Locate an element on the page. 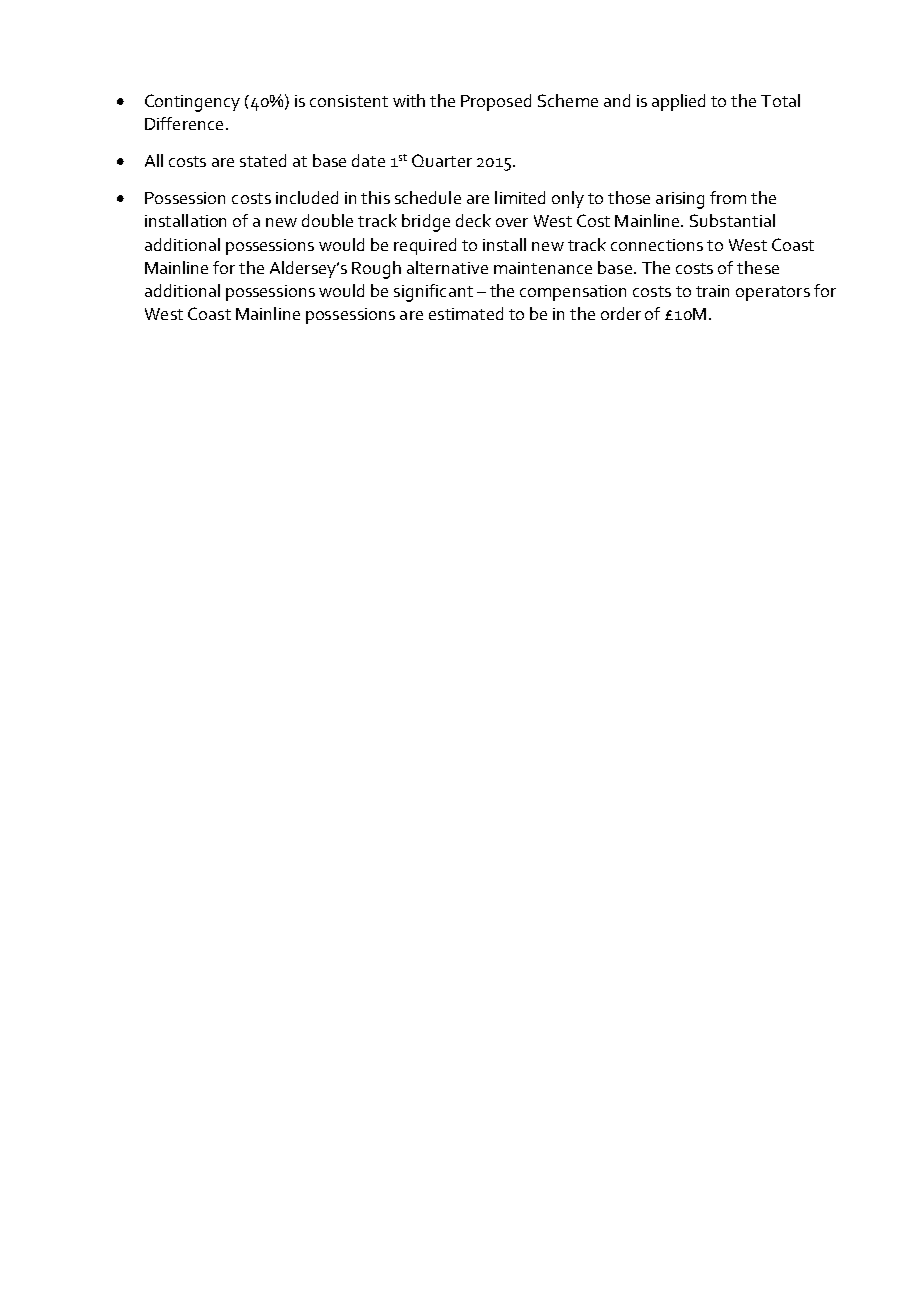  train is located at coordinates (712, 291).
